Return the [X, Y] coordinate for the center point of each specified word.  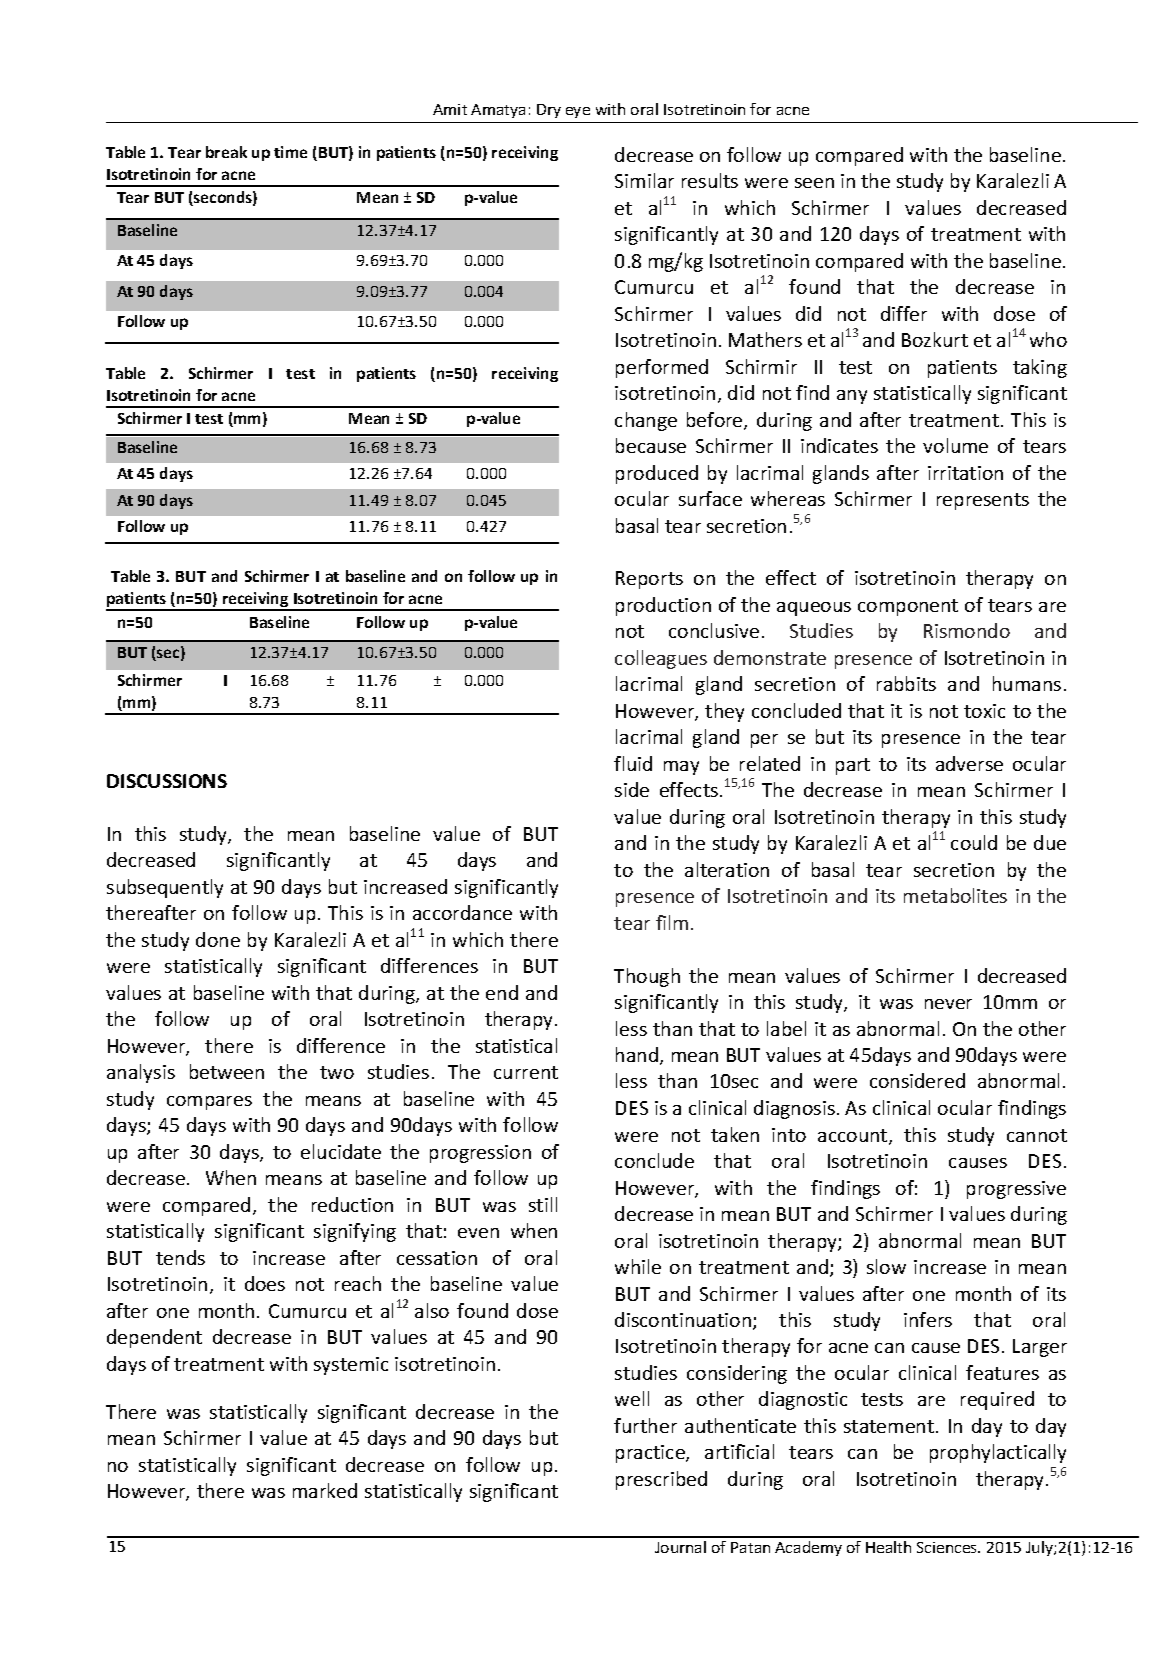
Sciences [948, 1547]
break [226, 152]
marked [325, 1490]
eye [578, 112]
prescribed [661, 1480]
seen [814, 183]
